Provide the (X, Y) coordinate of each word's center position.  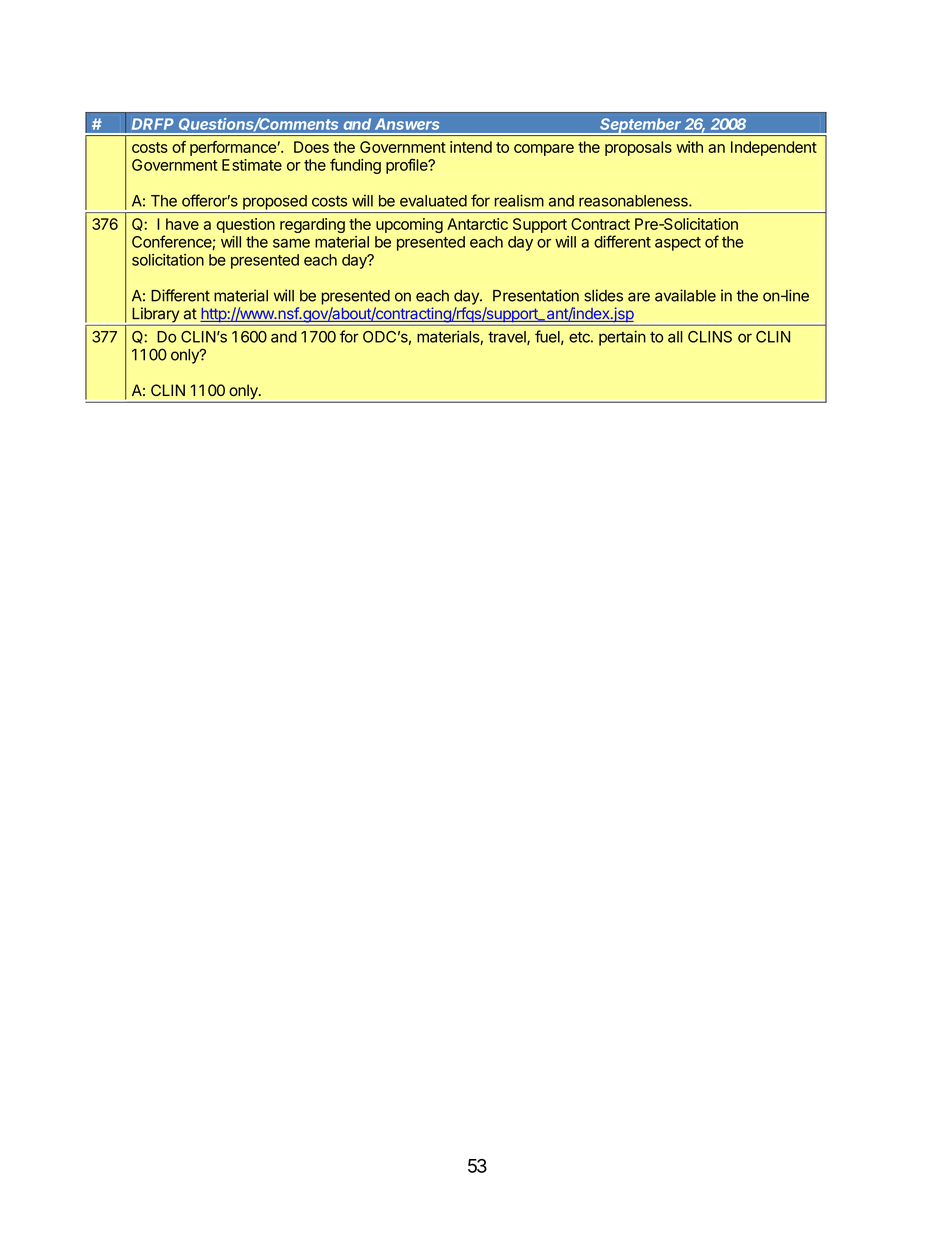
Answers (407, 124)
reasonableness (634, 201)
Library (155, 315)
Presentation (536, 295)
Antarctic (477, 224)
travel (508, 338)
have (182, 224)
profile (408, 166)
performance (233, 148)
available (685, 295)
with (689, 147)
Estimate (252, 165)
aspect (678, 244)
